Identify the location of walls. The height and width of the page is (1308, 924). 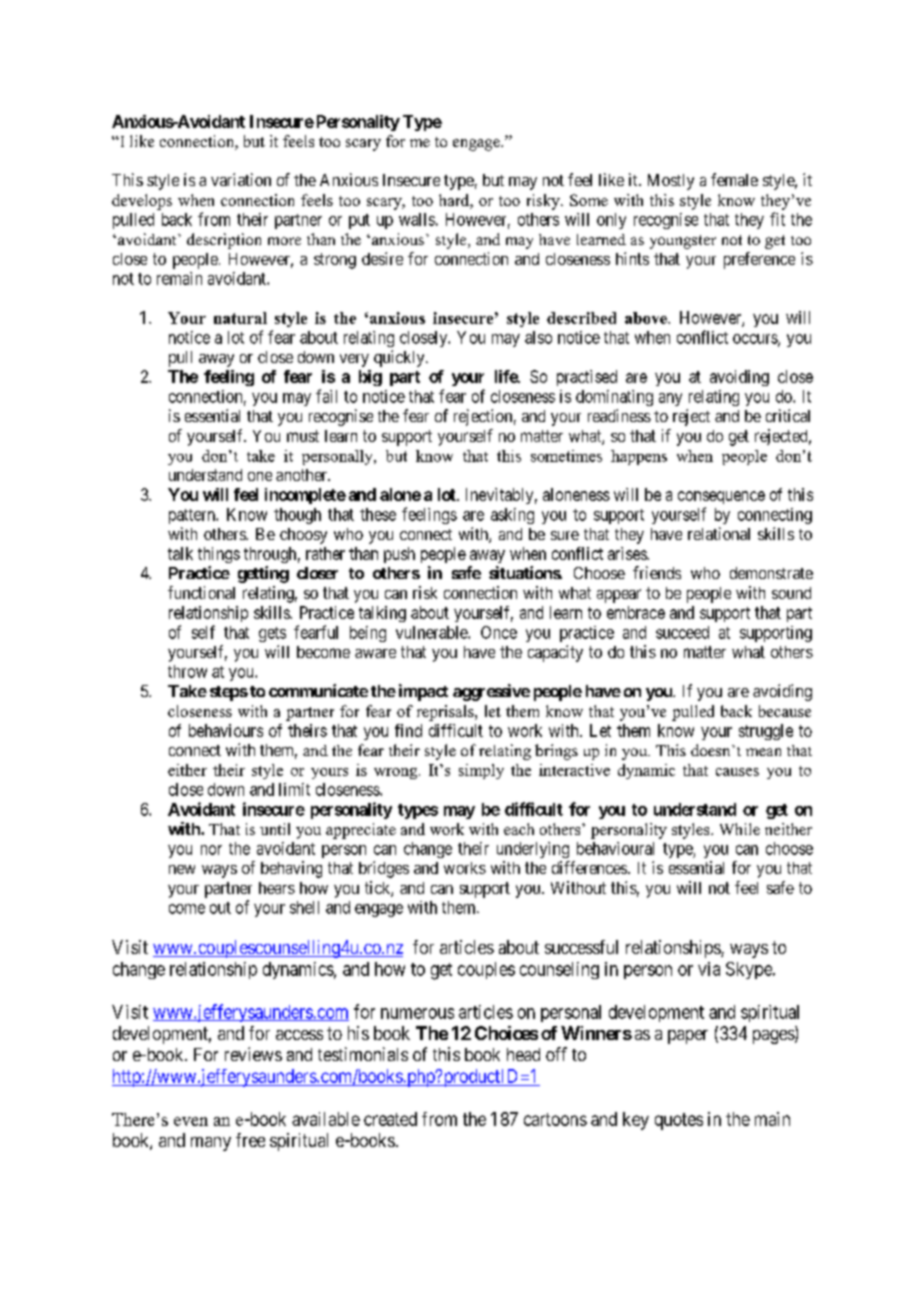
(417, 219).
